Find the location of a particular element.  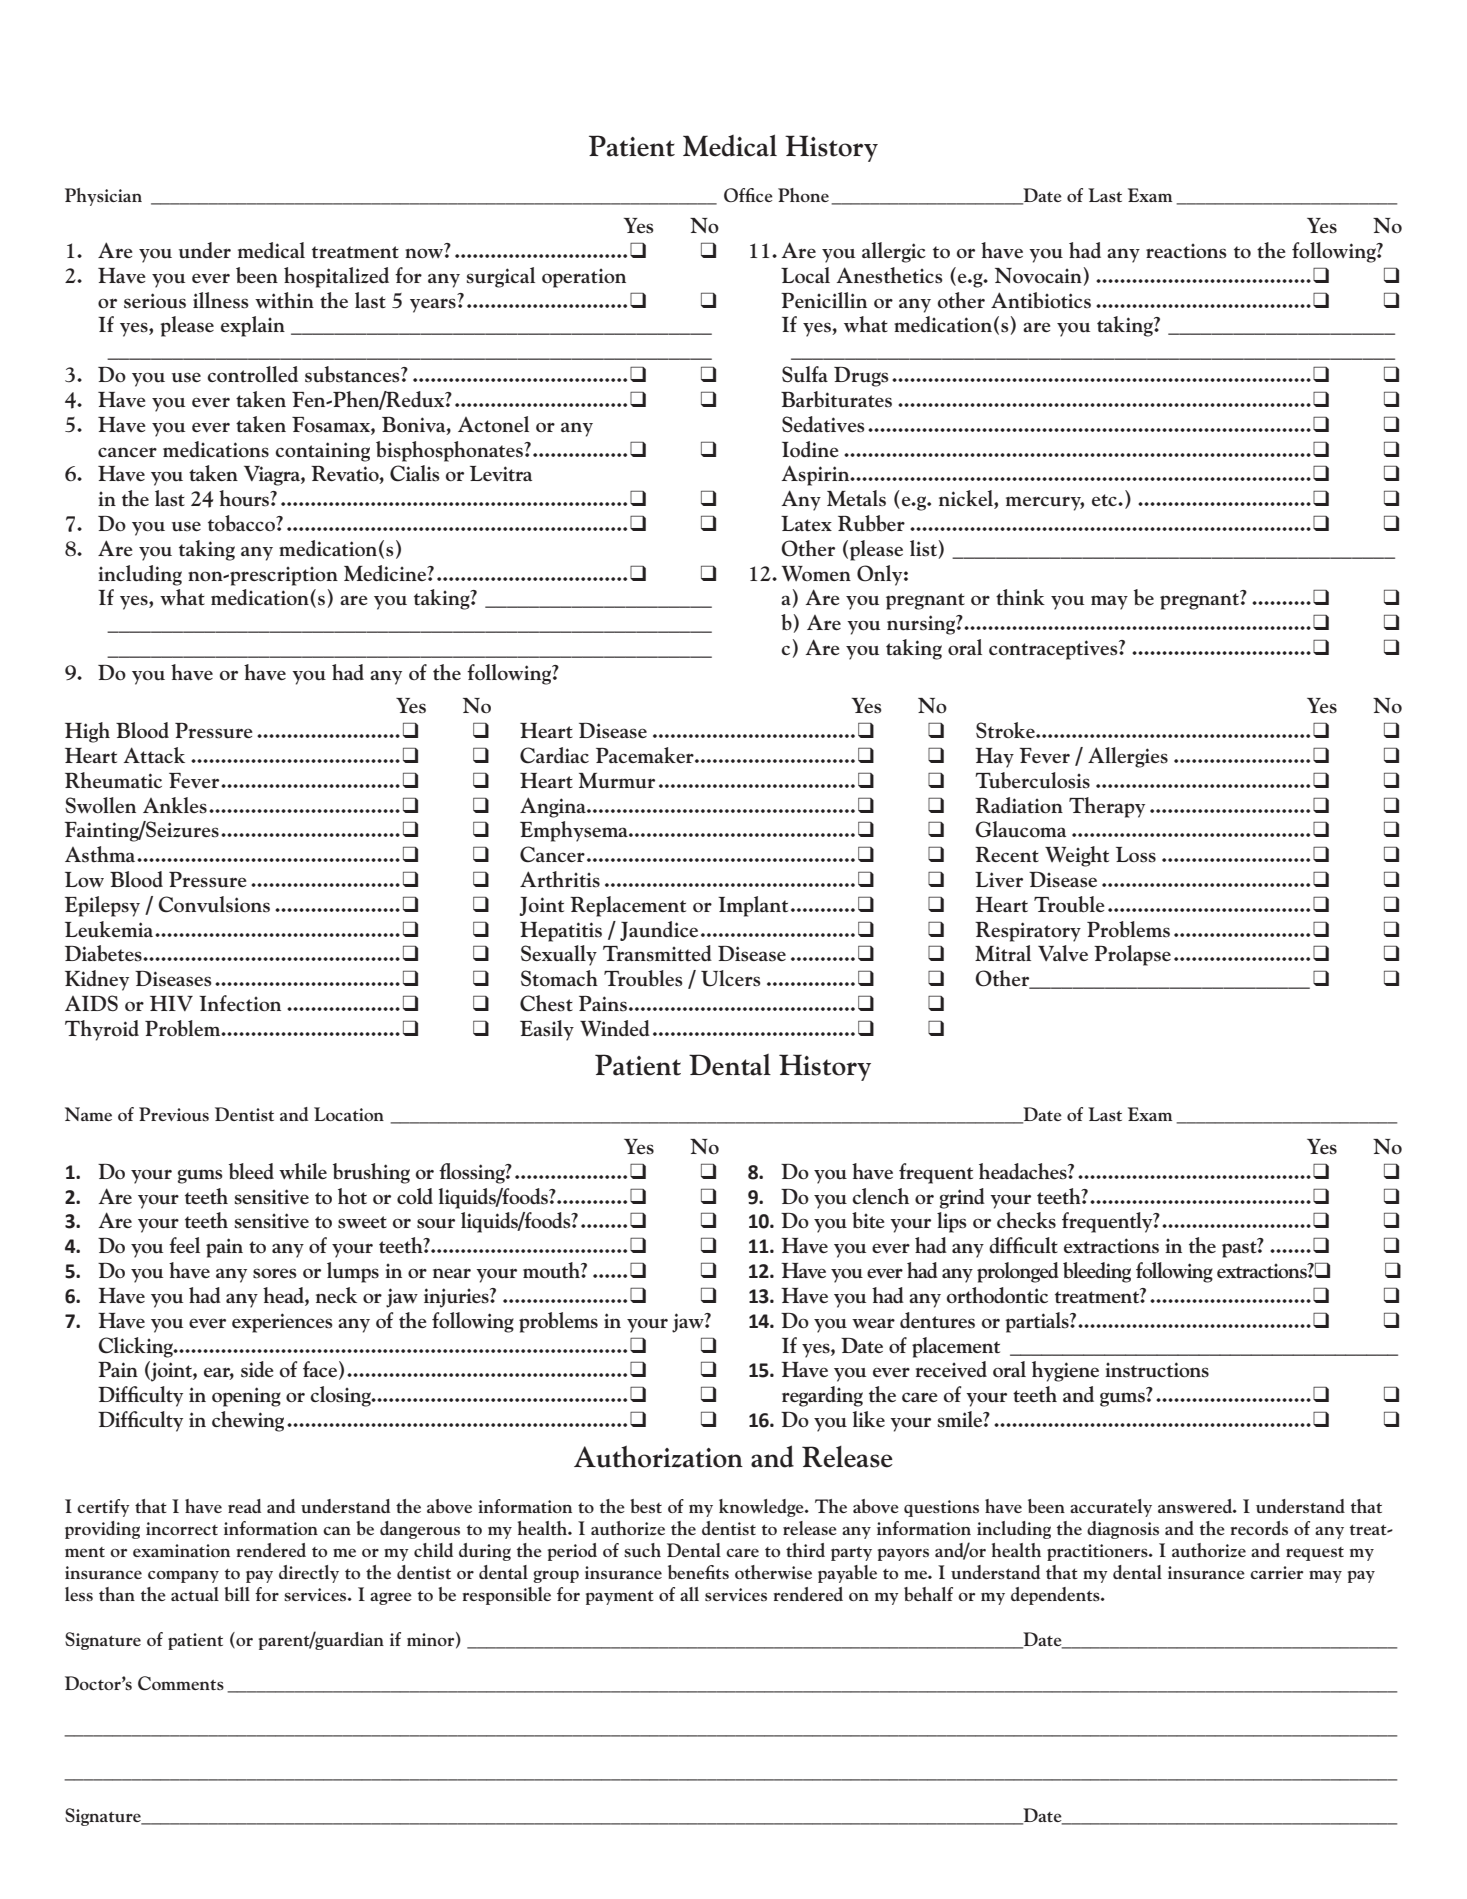

Transmitted is located at coordinates (657, 953).
